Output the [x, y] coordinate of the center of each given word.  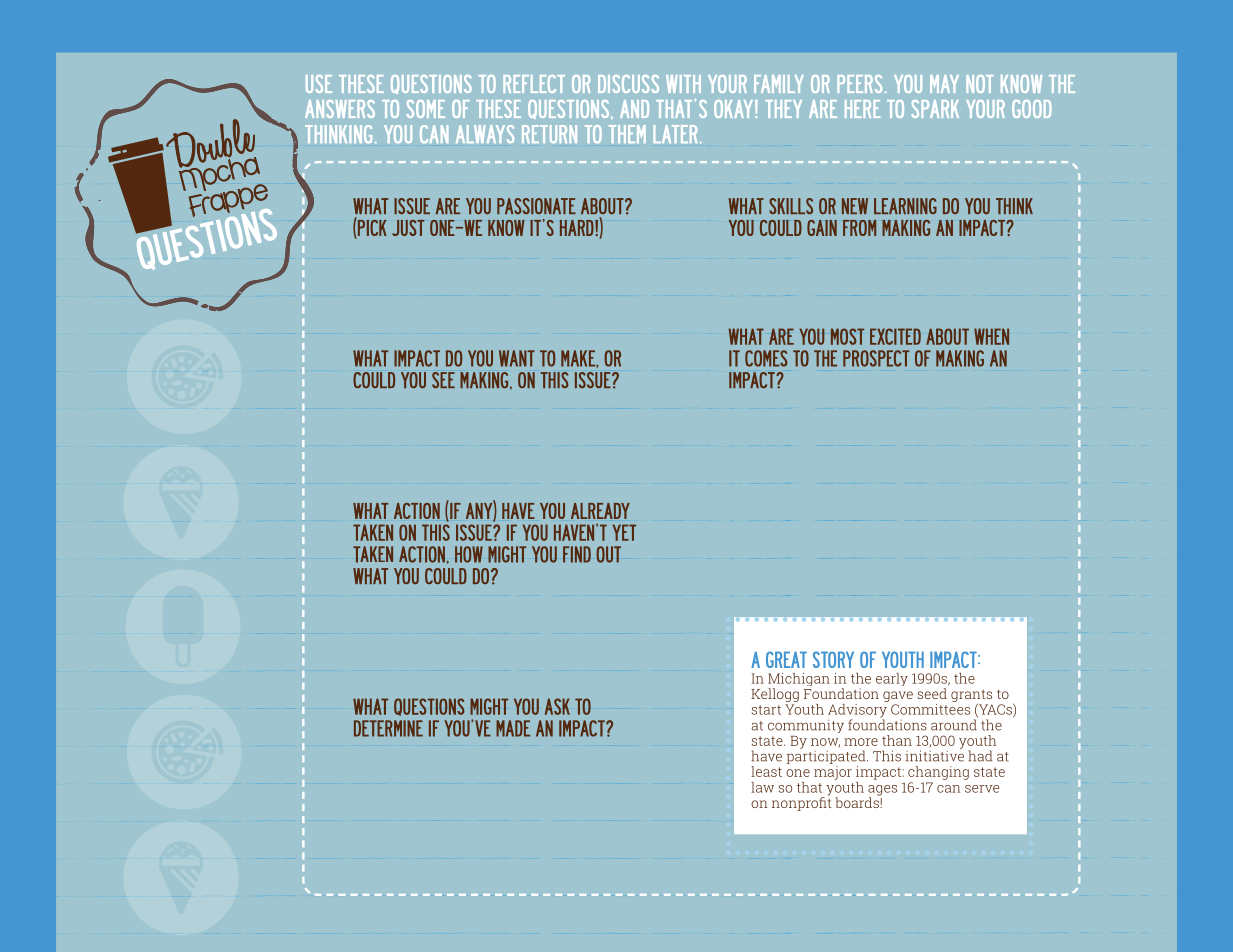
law [762, 787]
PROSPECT [876, 358]
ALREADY [600, 511]
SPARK [935, 109]
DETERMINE [388, 728]
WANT [517, 358]
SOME [426, 109]
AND [634, 109]
